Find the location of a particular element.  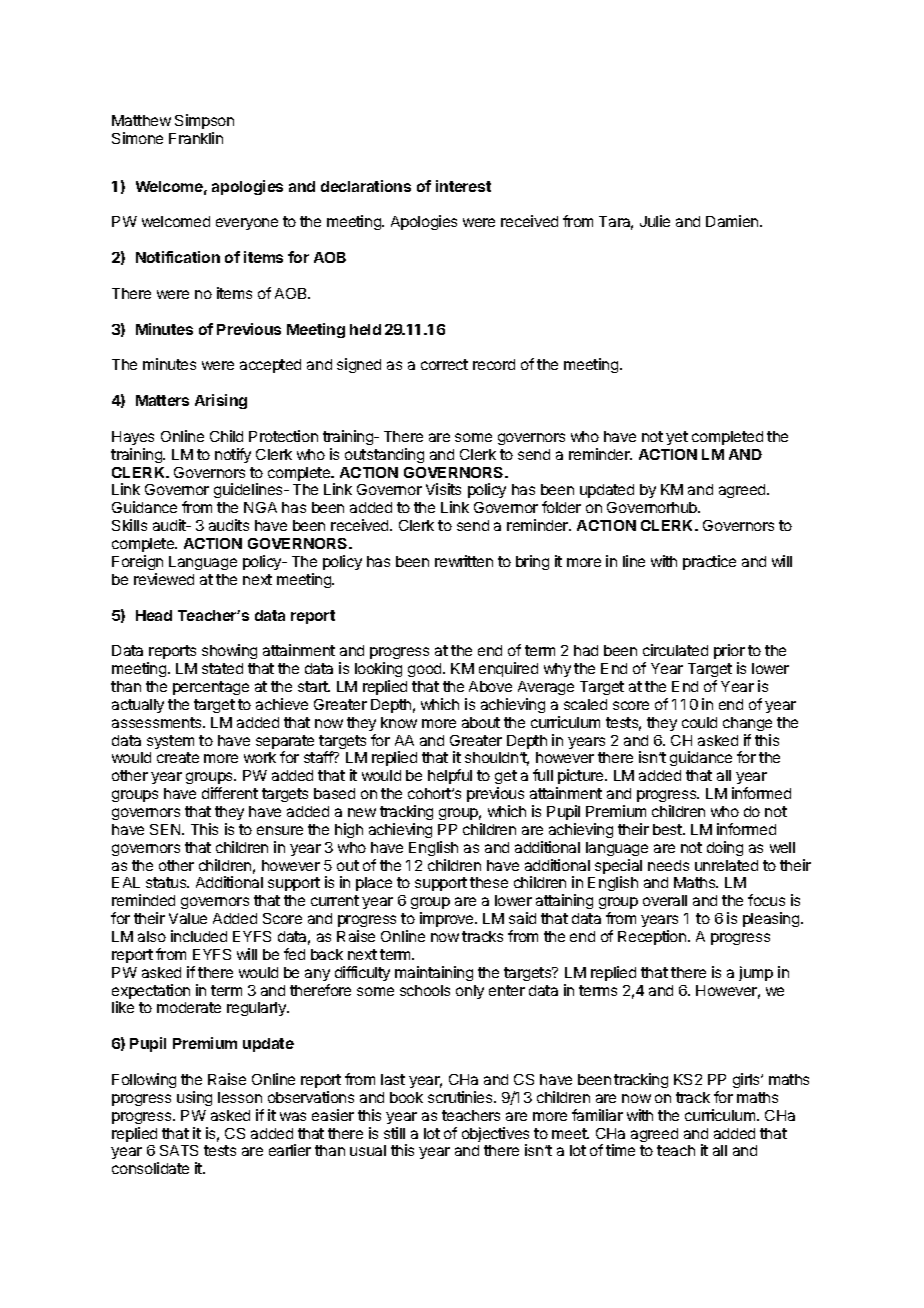

Arising is located at coordinates (221, 401).
